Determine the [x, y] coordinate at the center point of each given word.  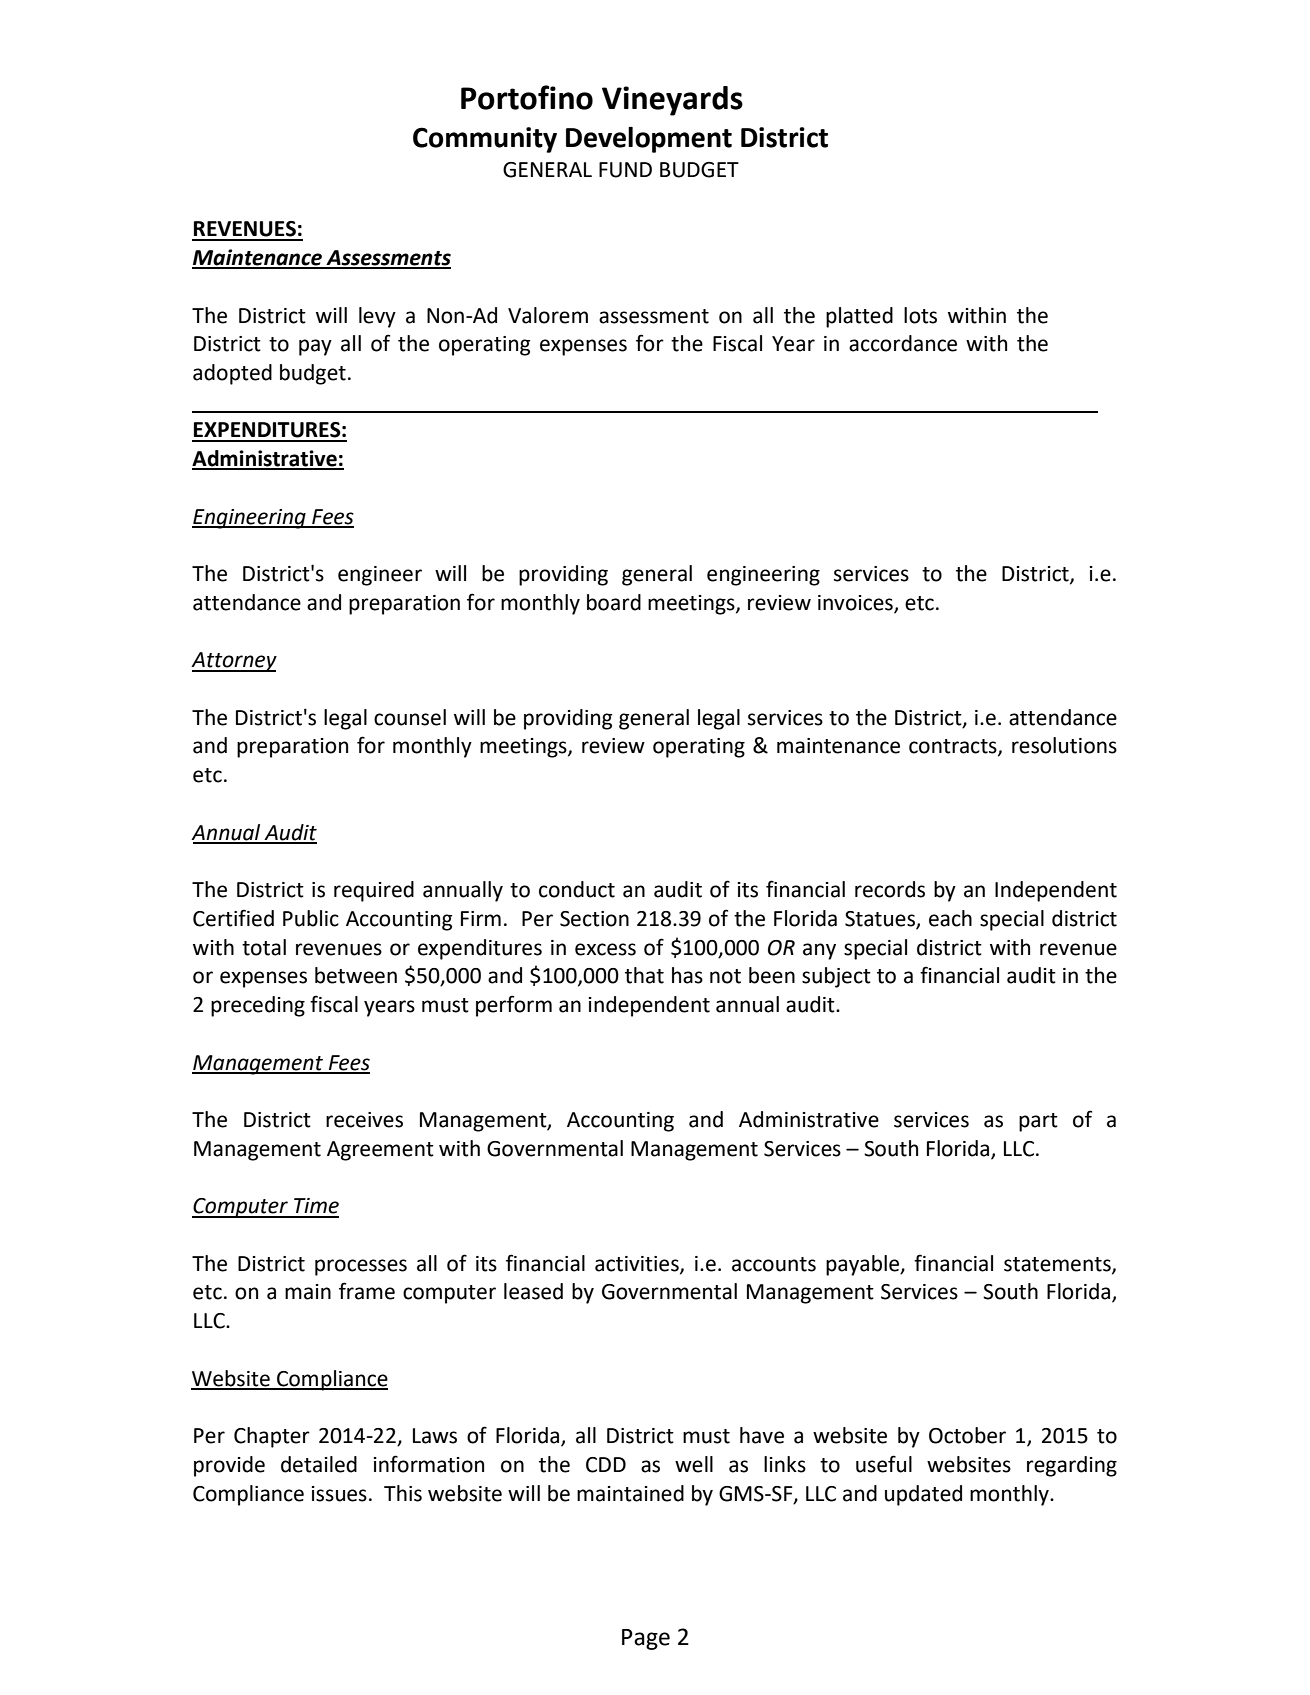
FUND [625, 170]
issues [339, 1494]
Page [646, 1639]
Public [311, 918]
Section [594, 919]
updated [923, 1495]
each [950, 918]
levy [377, 317]
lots [920, 315]
